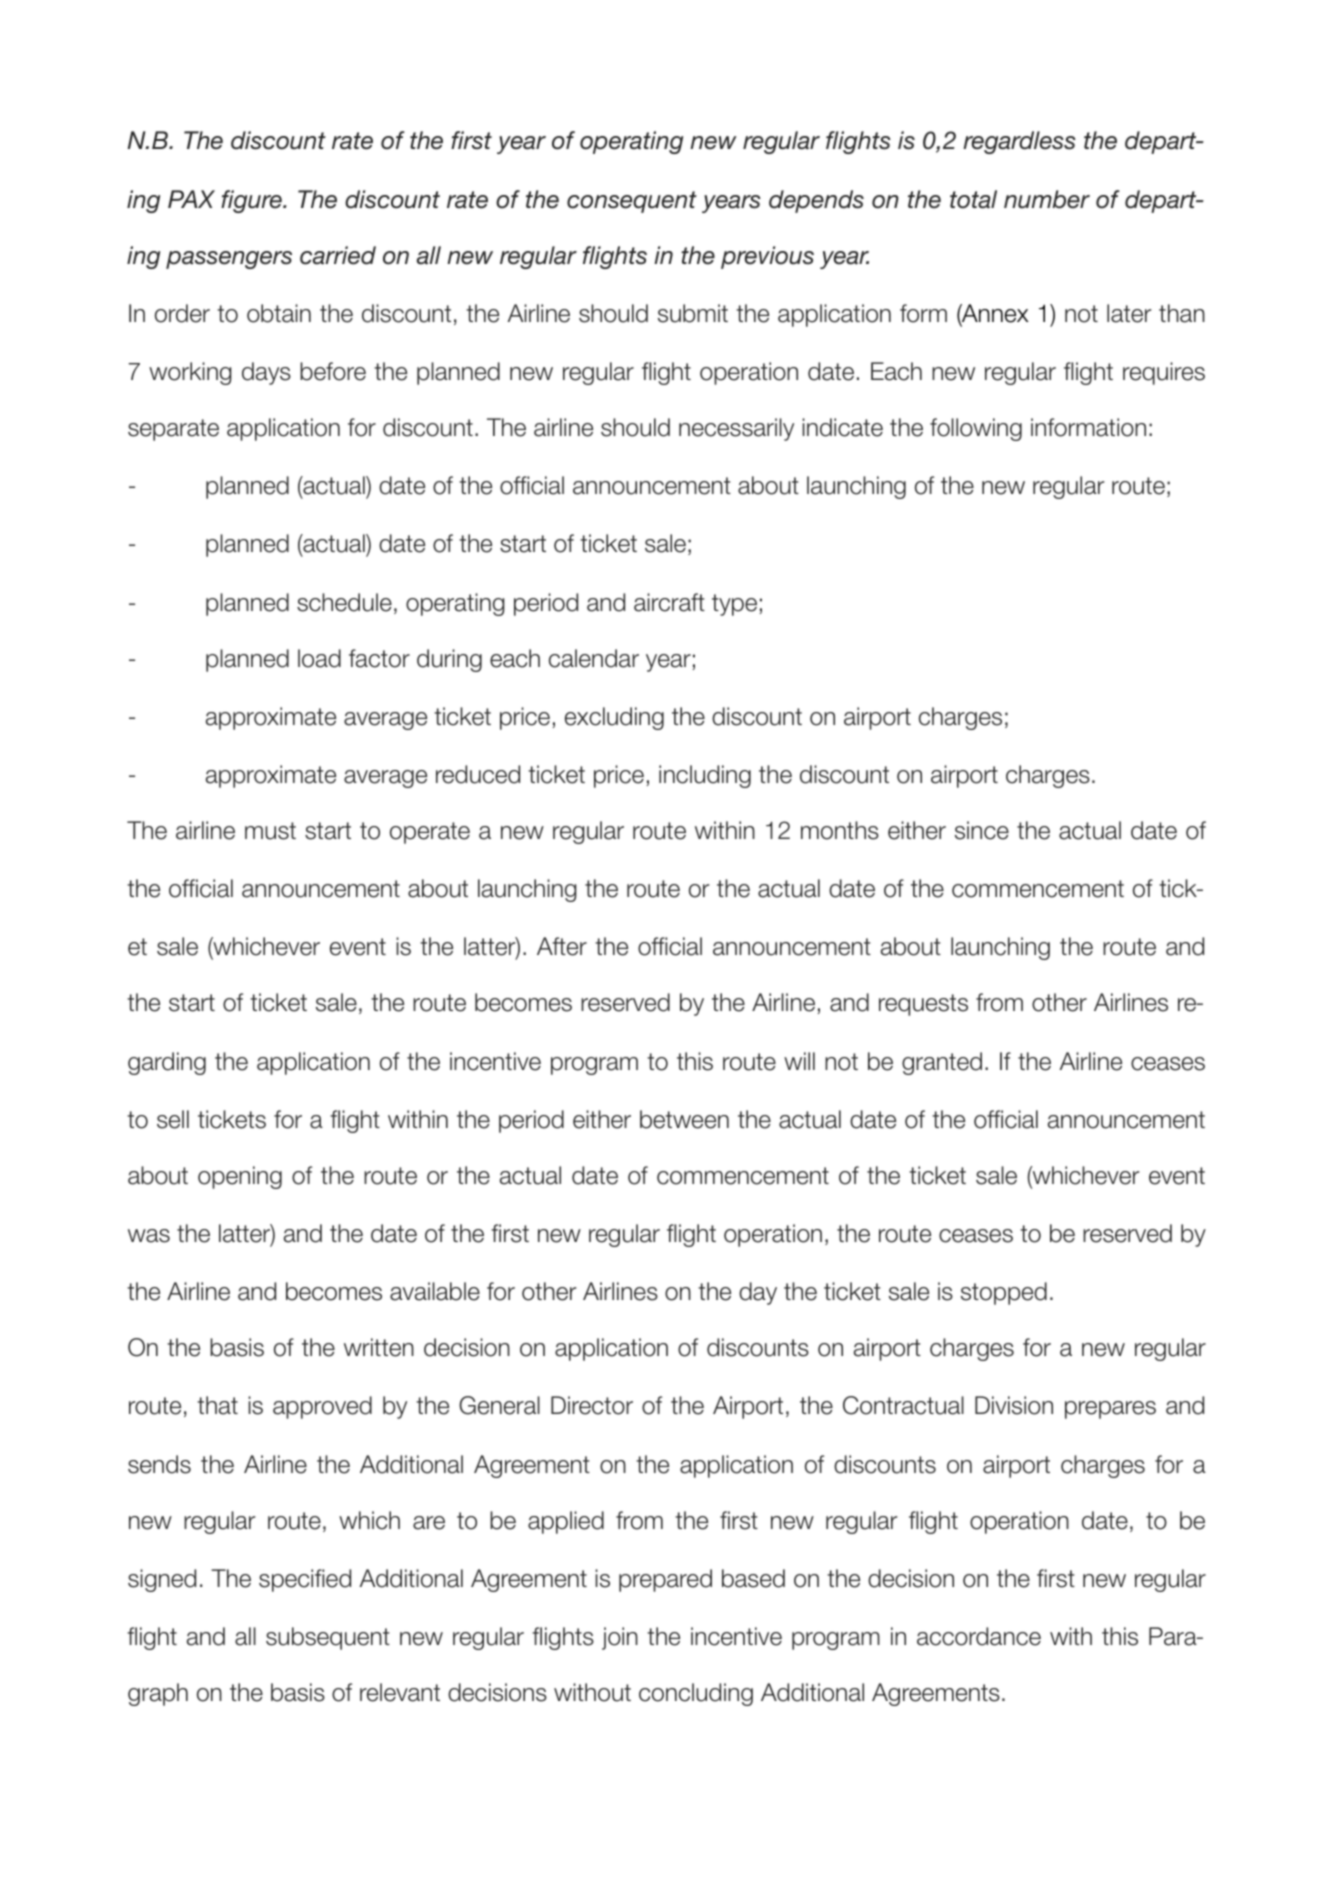 The height and width of the document is (1885, 1332). I want to click on since, so click(982, 830).
